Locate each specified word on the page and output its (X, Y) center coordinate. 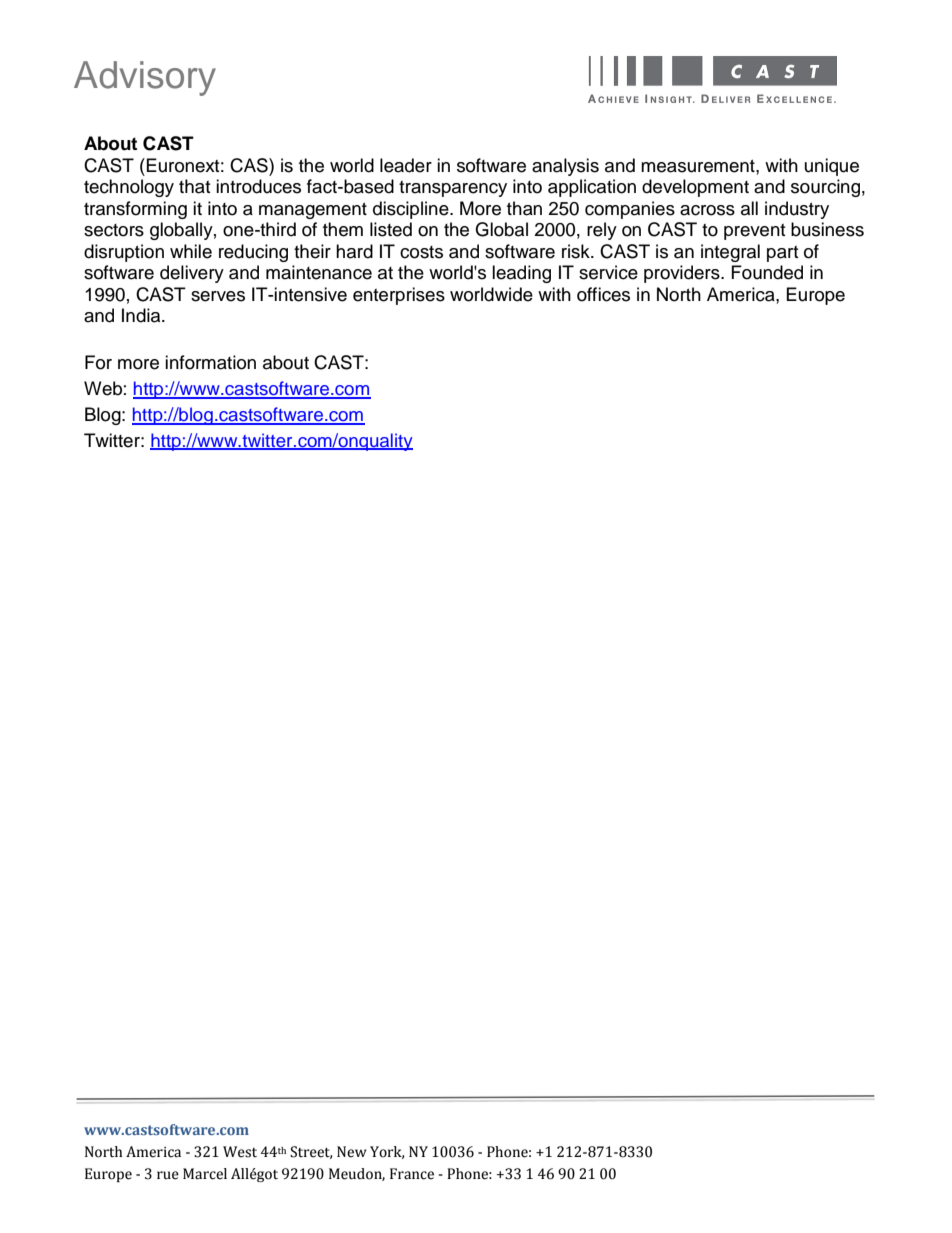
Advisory (145, 78)
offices (603, 294)
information (210, 362)
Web (103, 388)
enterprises (399, 296)
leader (406, 165)
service (608, 272)
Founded (767, 272)
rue (168, 1175)
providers (683, 274)
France (412, 1174)
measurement (699, 166)
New (352, 1152)
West (240, 1152)
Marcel (205, 1174)
